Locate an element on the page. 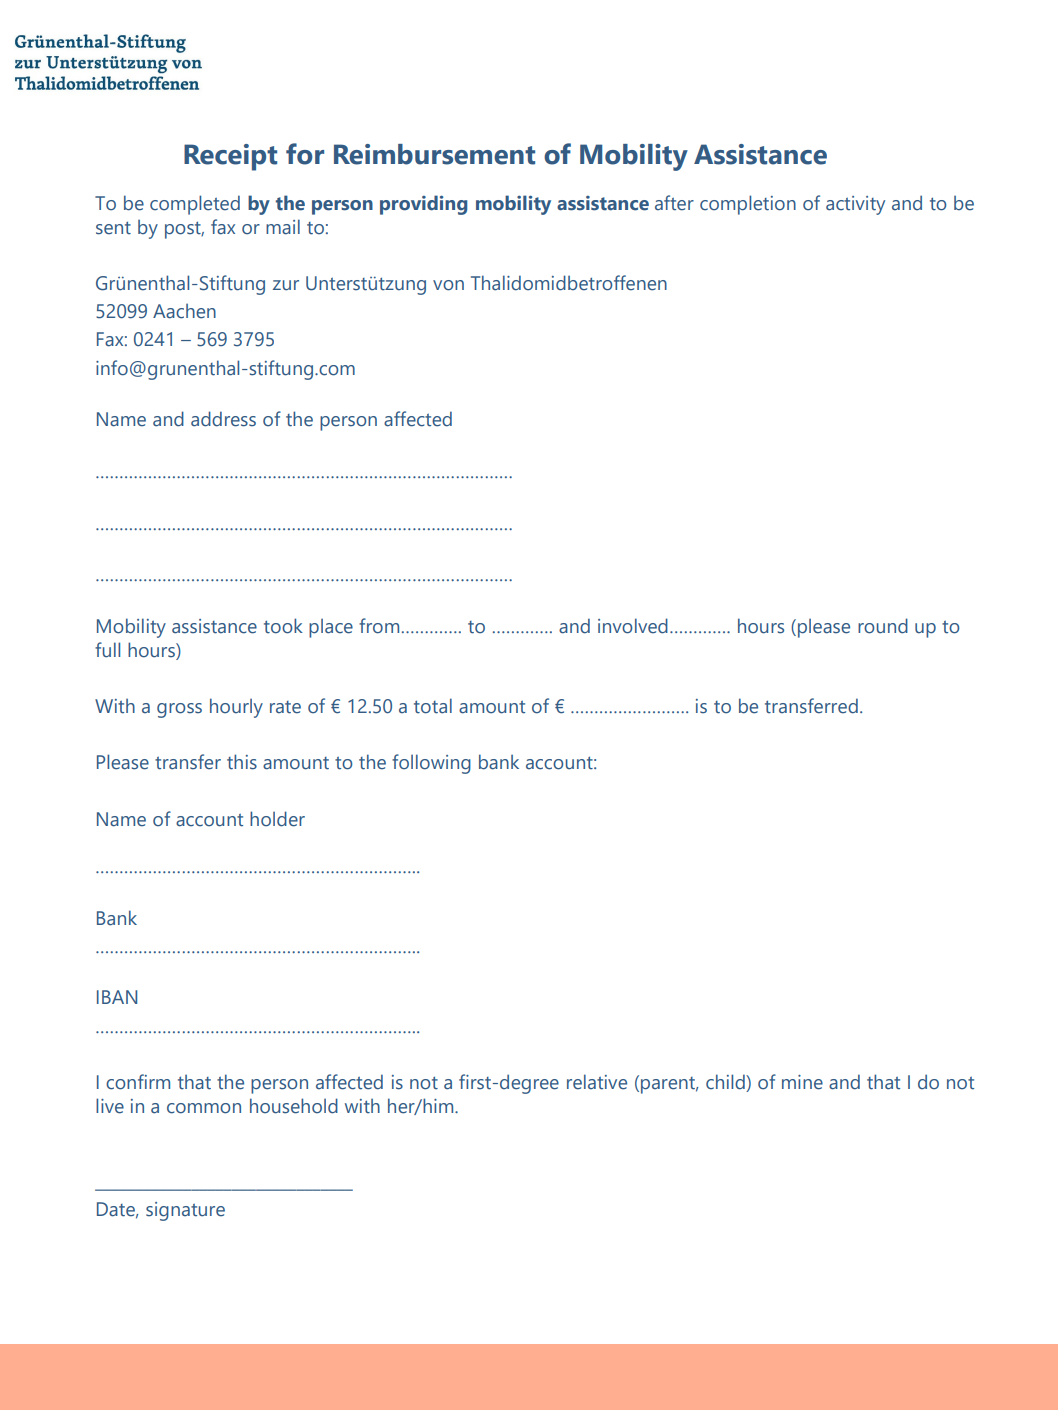 This image has width=1058, height=1410. Reimbursement is located at coordinates (434, 154).
